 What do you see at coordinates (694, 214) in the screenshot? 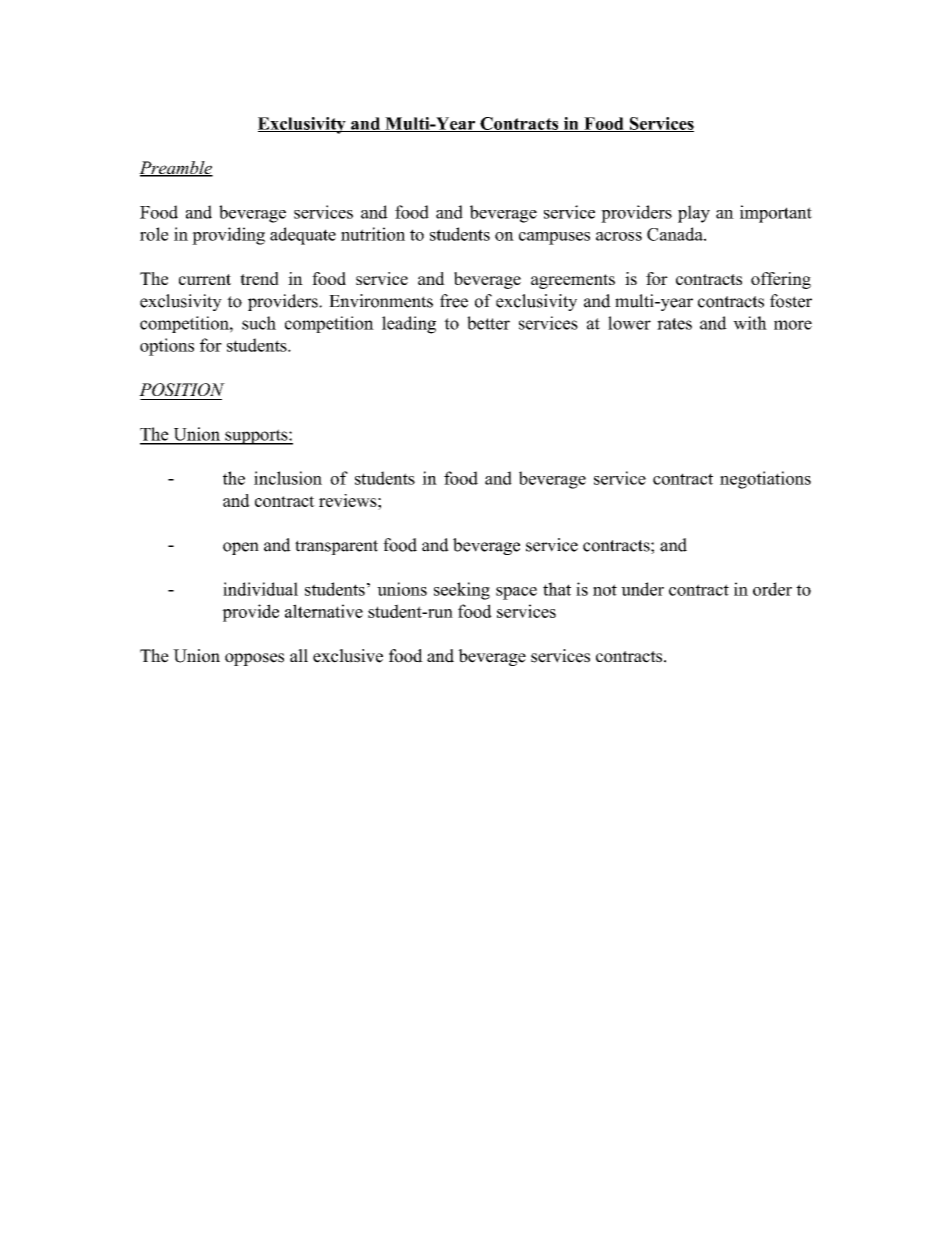
I see `play` at bounding box center [694, 214].
